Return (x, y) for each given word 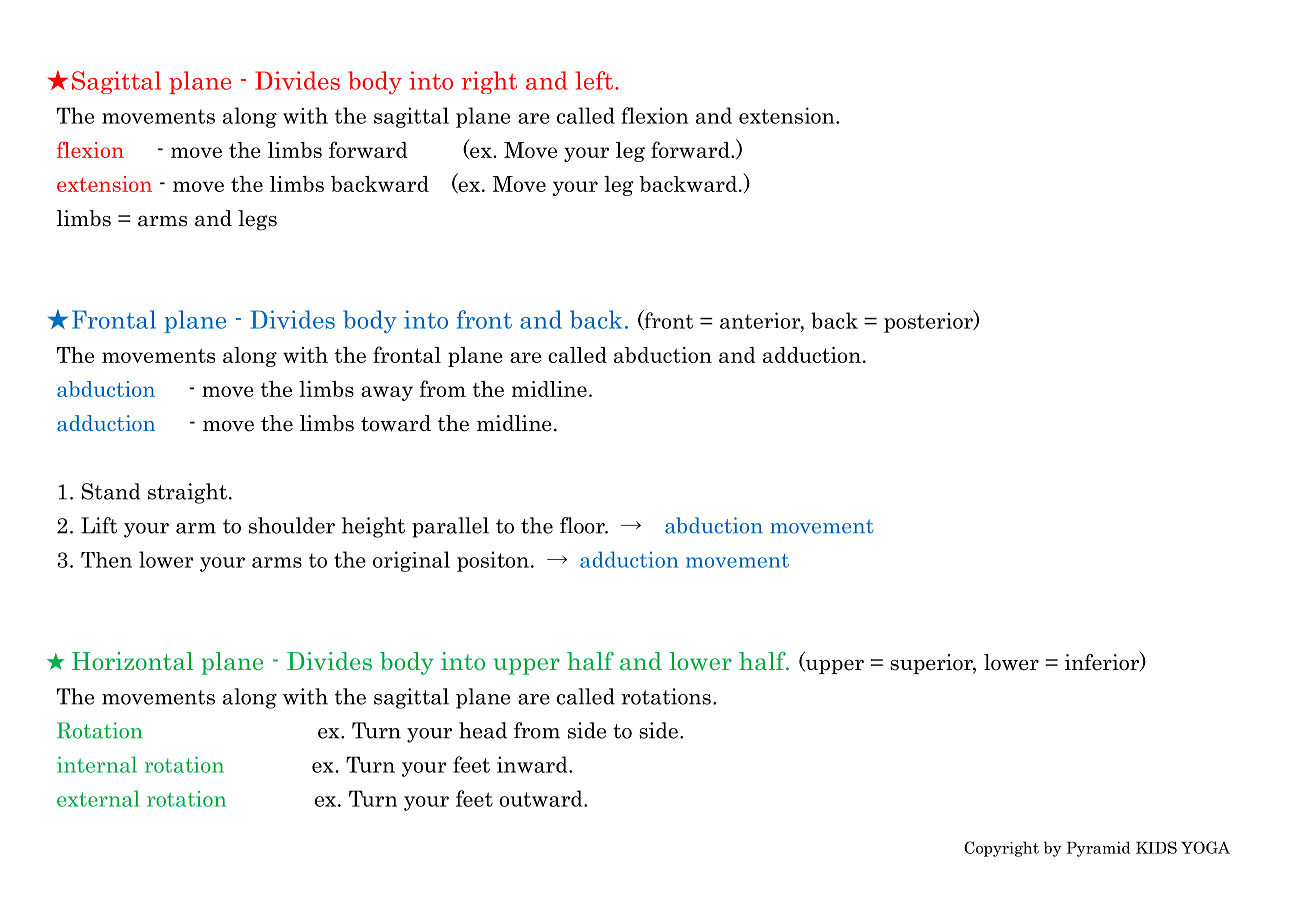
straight (187, 493)
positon (493, 561)
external (98, 798)
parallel (450, 527)
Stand (111, 491)
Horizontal (132, 661)
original (411, 561)
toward (396, 423)
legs (257, 220)
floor (583, 525)
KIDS (1156, 847)
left (594, 80)
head (483, 730)
